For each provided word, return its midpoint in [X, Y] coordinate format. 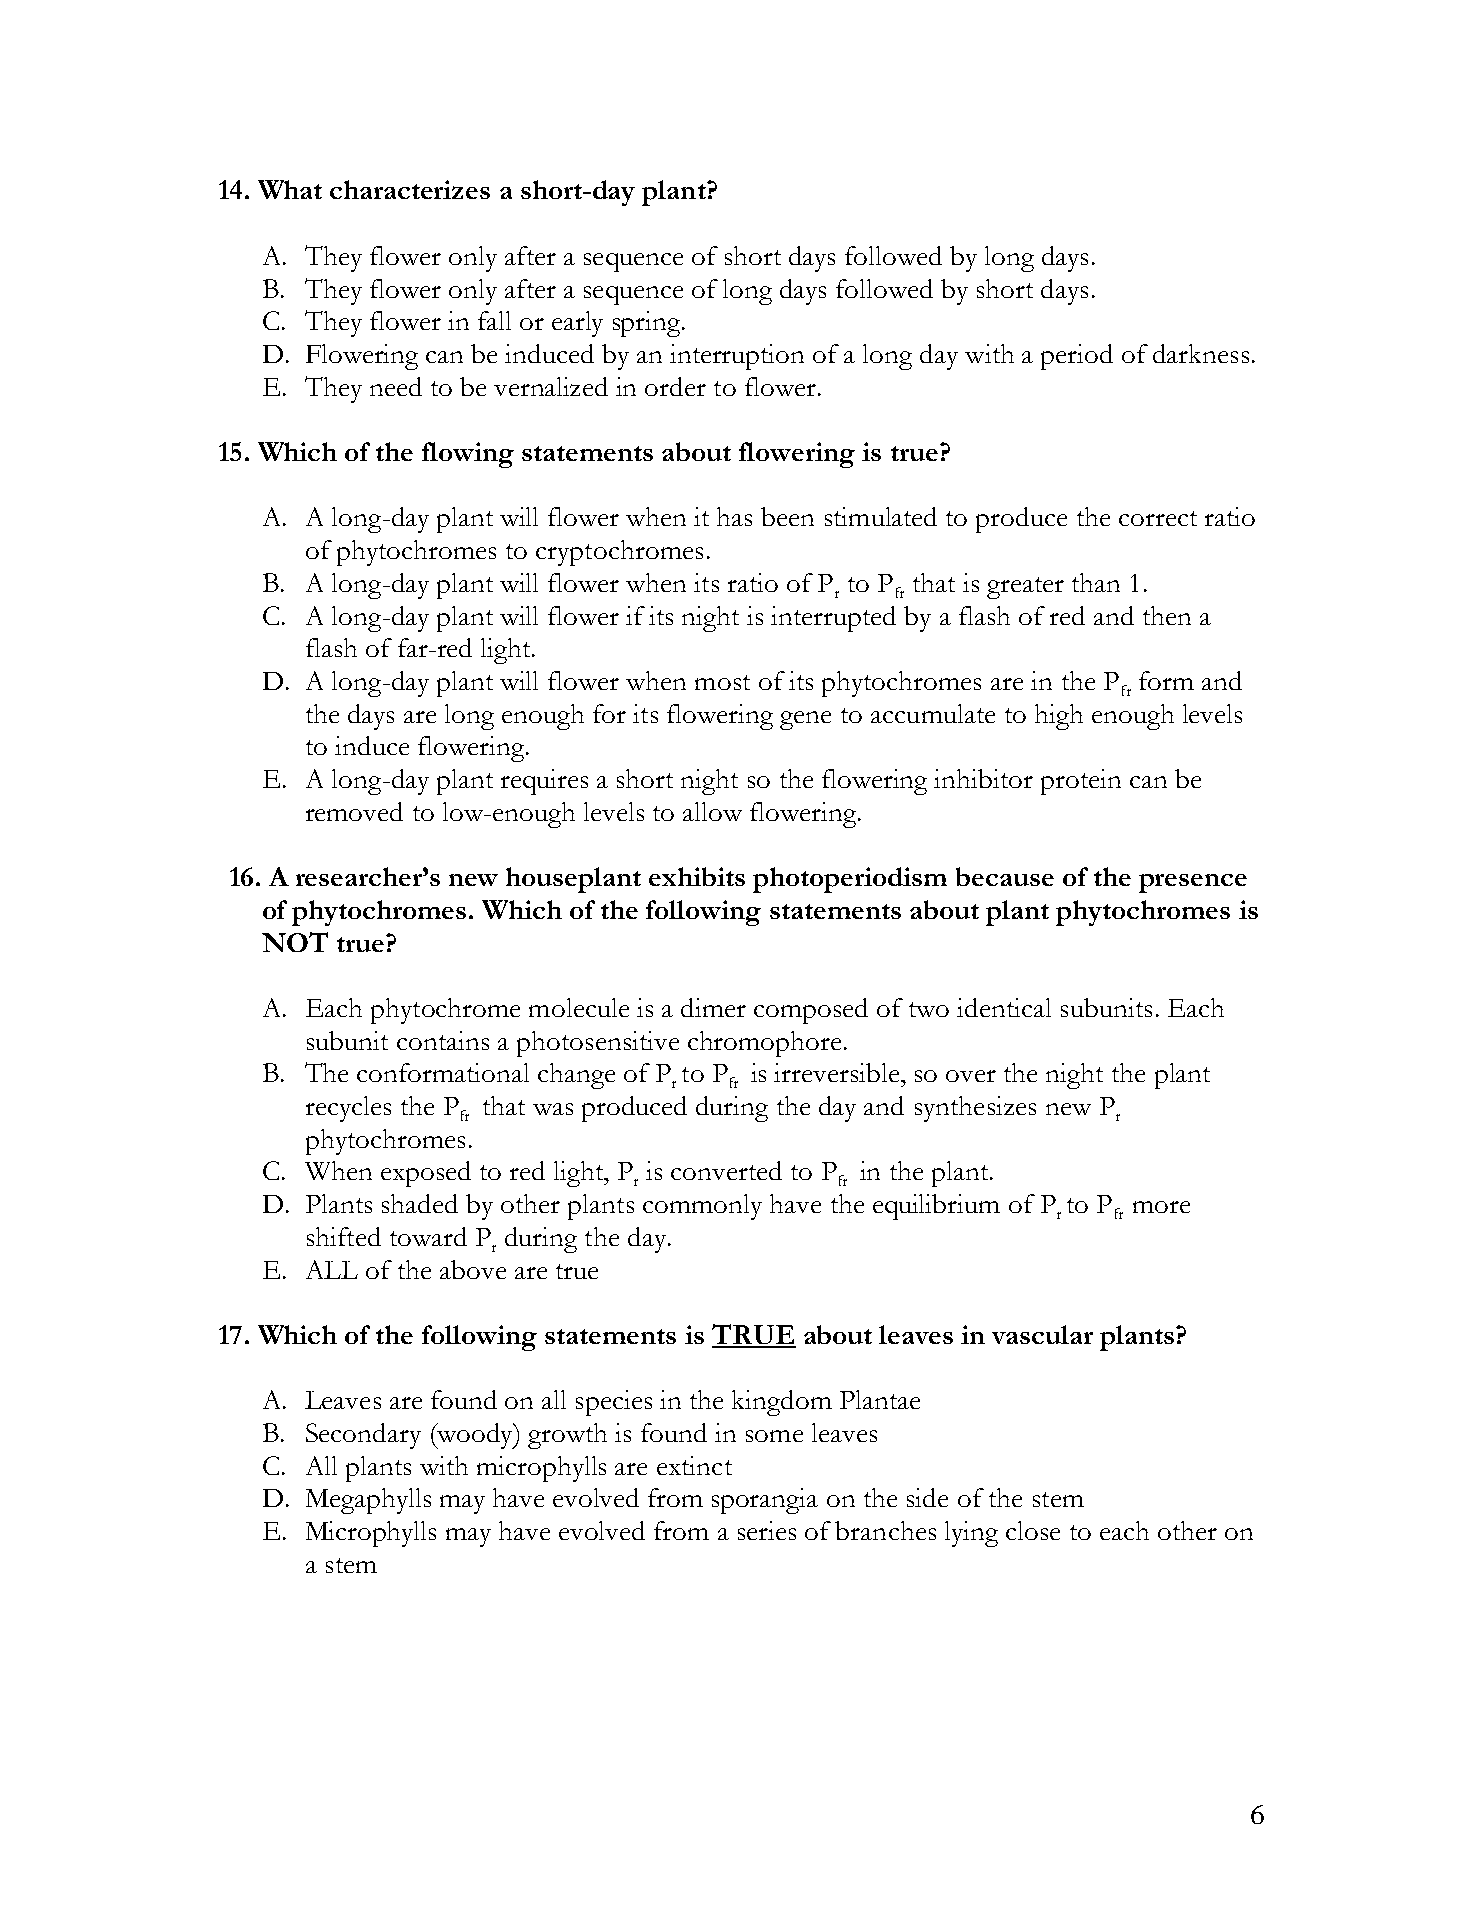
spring [648, 324]
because [1005, 876]
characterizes [410, 189]
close [1033, 1530]
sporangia [765, 1501]
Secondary [363, 1436]
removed [354, 811]
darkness [1201, 353]
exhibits [697, 876]
